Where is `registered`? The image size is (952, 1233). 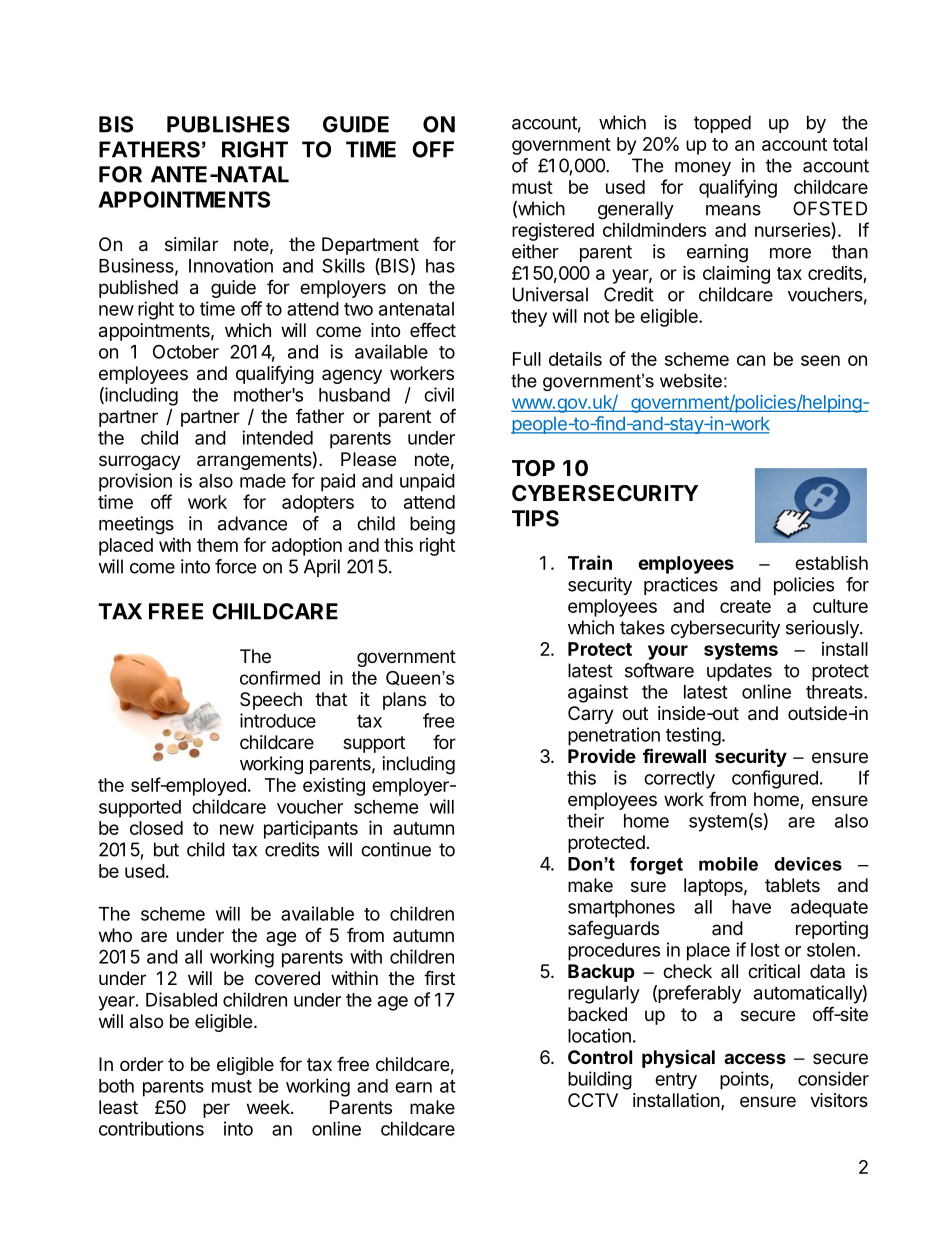
registered is located at coordinates (553, 232).
